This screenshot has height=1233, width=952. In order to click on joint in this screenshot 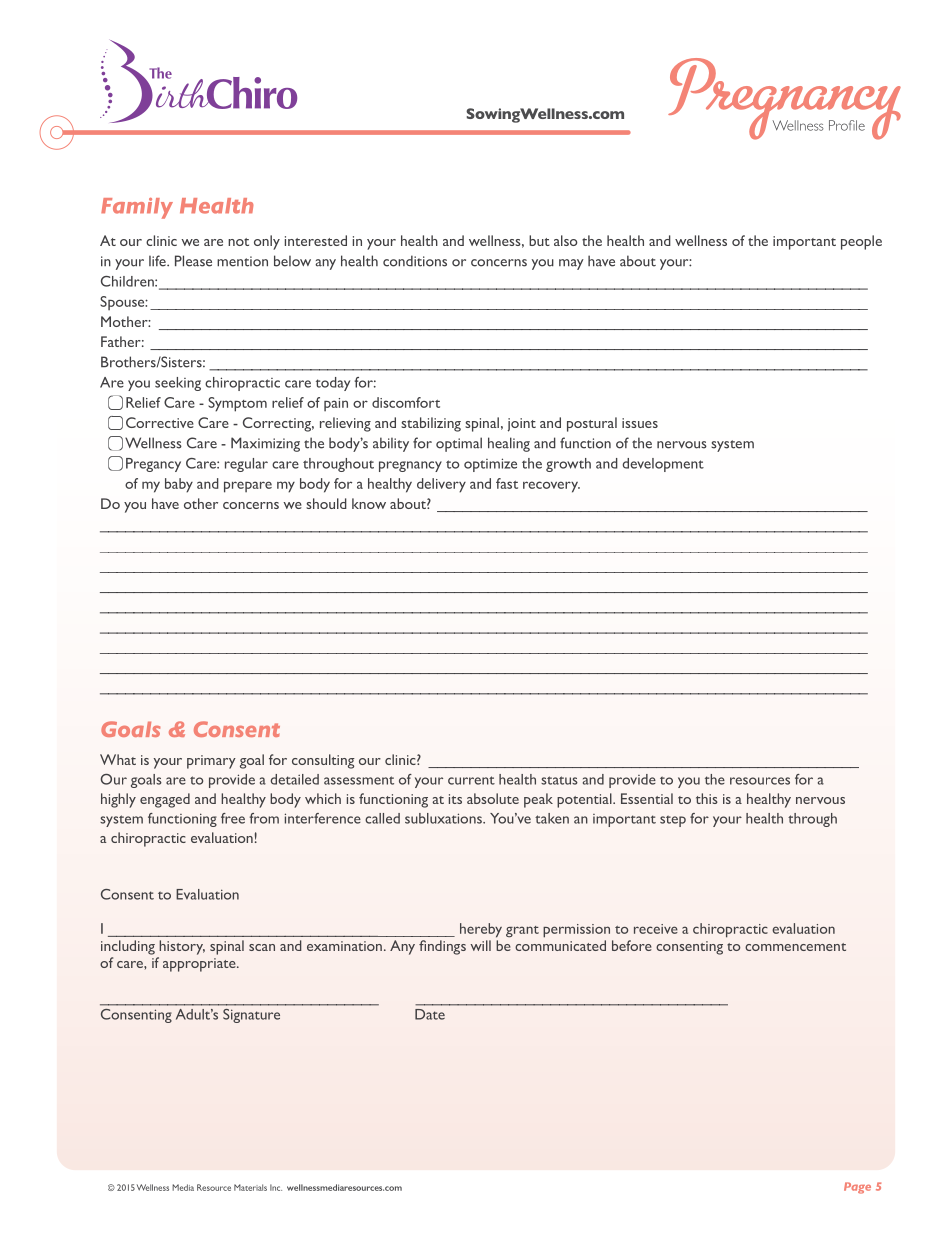, I will do `click(522, 425)`.
